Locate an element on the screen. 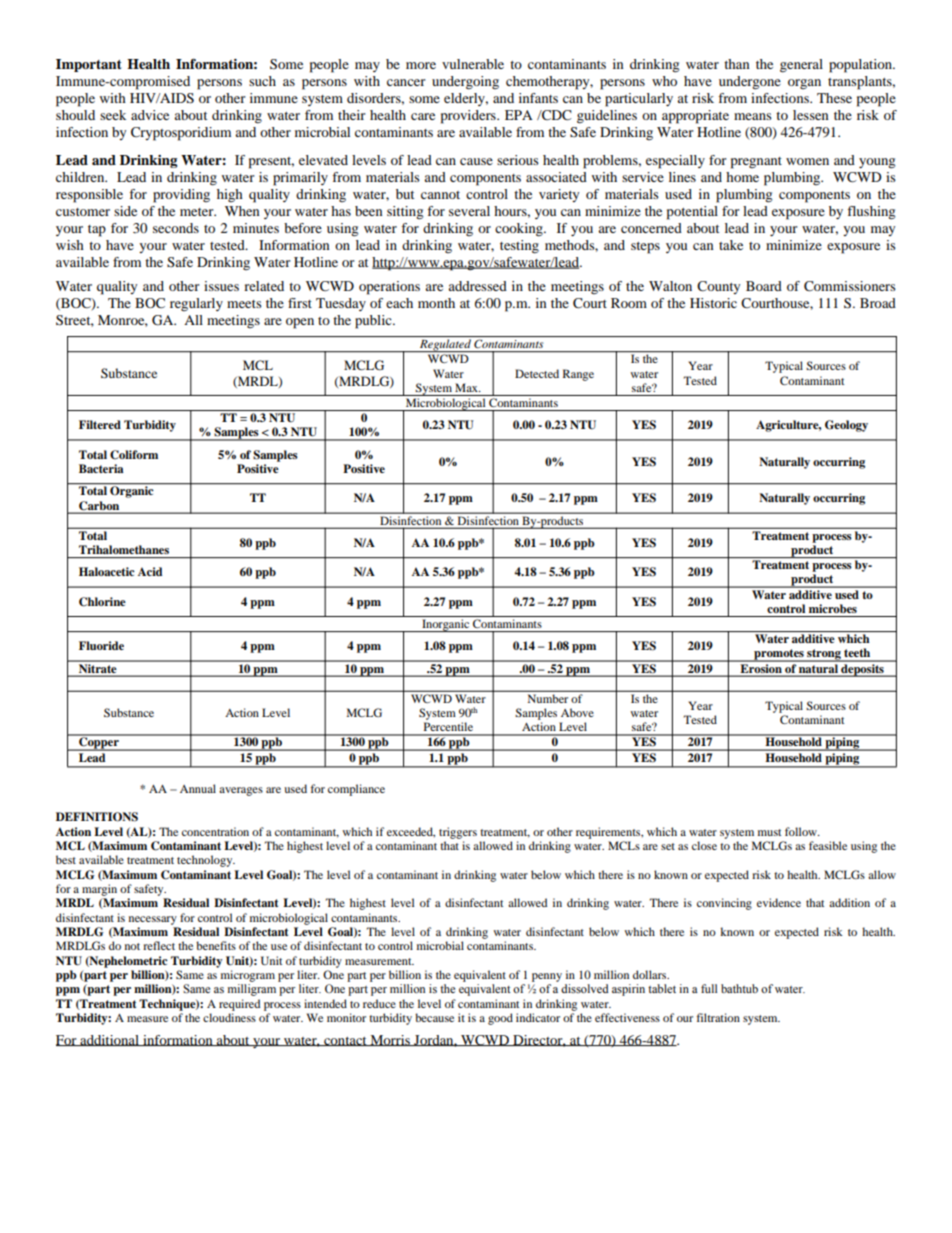  undergoing is located at coordinates (465, 83).
